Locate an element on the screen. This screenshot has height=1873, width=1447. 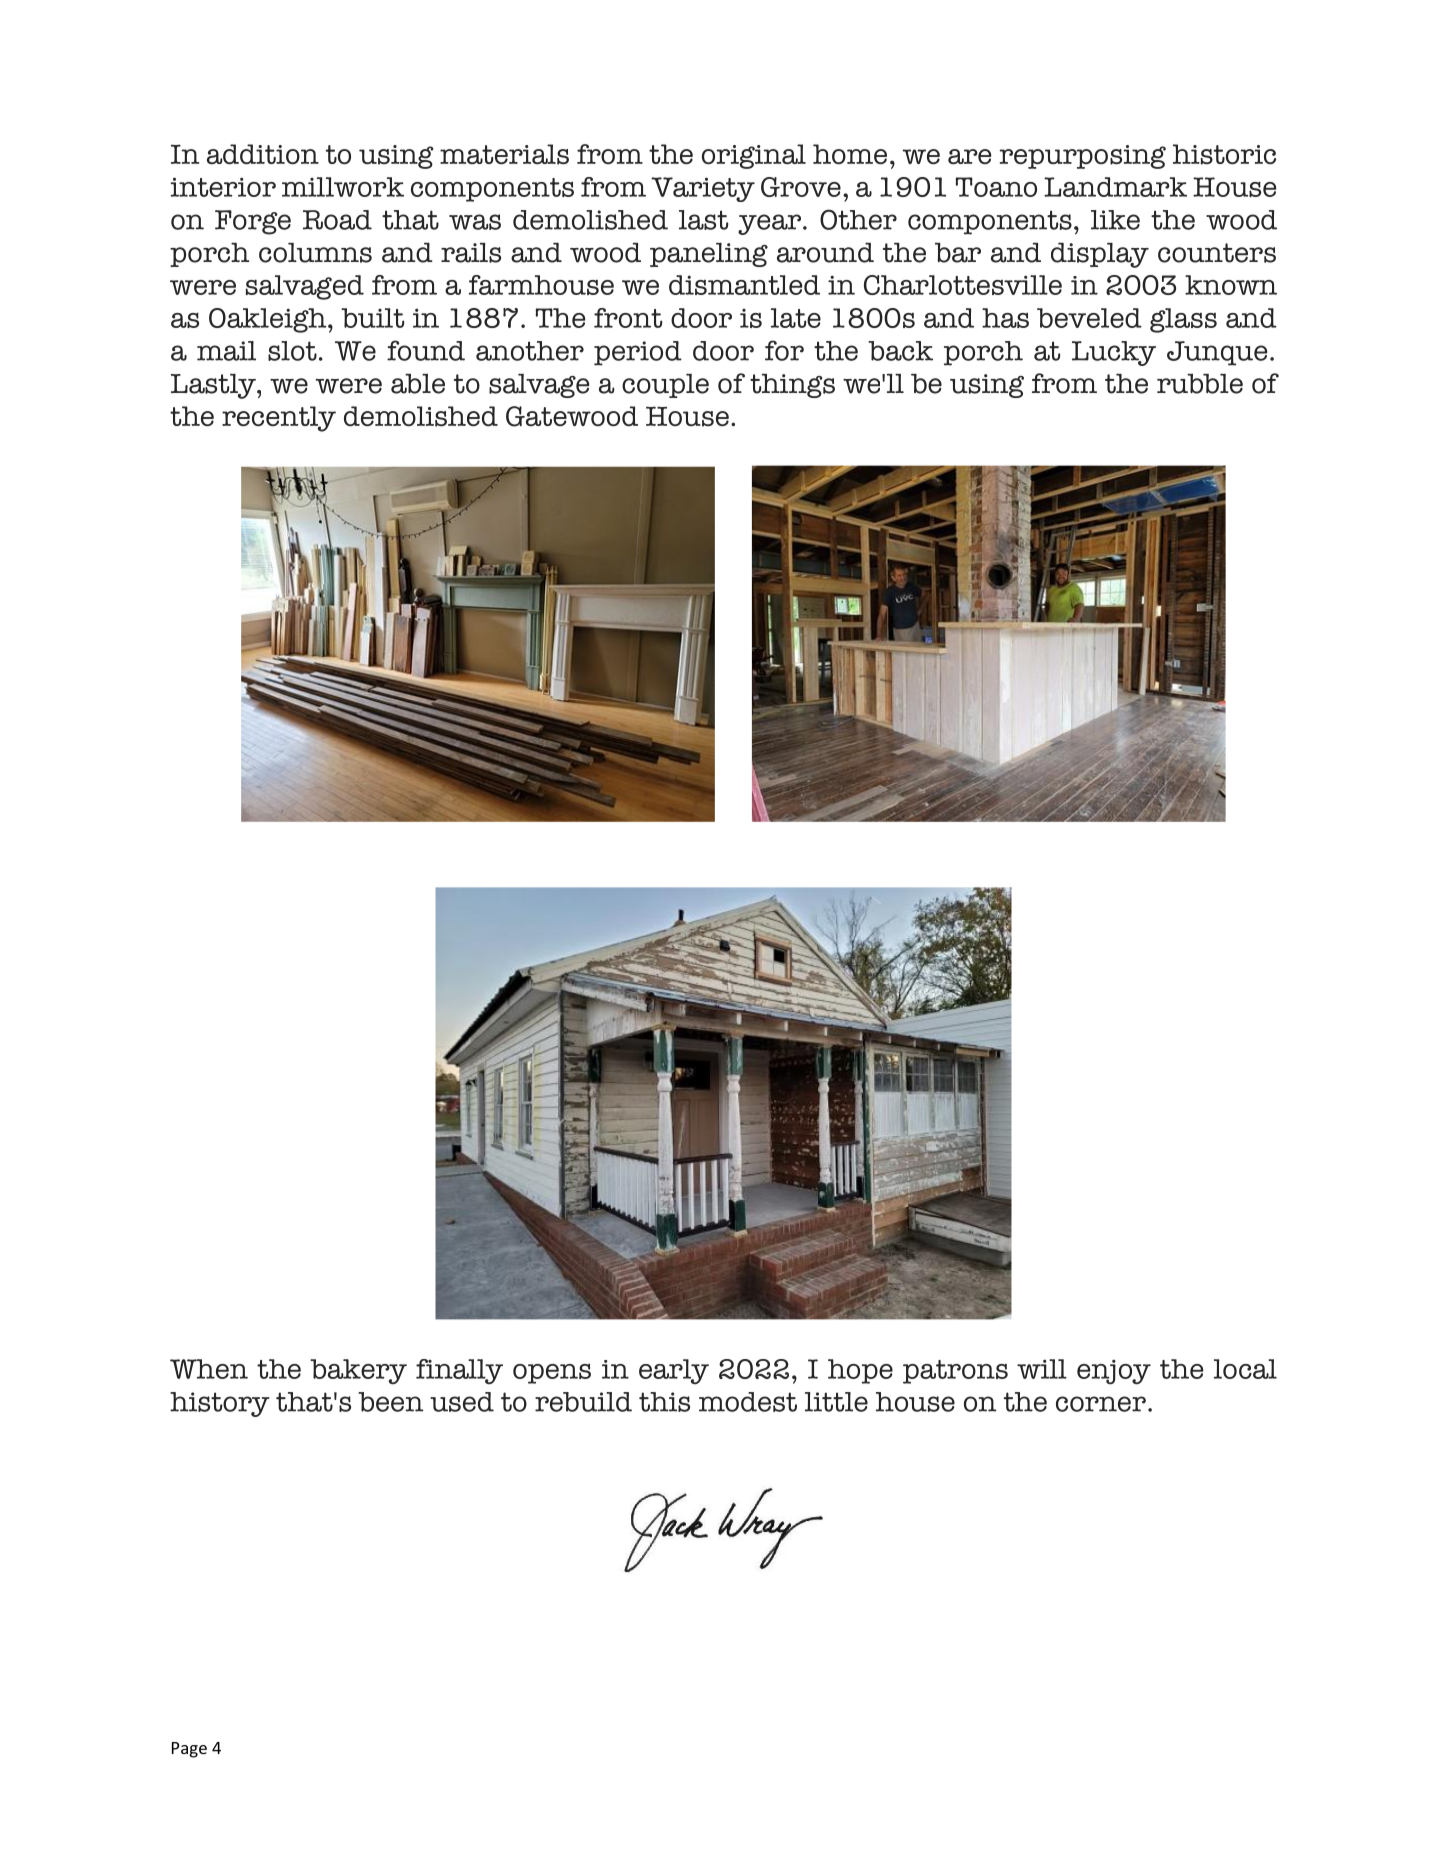
modest is located at coordinates (748, 1402).
